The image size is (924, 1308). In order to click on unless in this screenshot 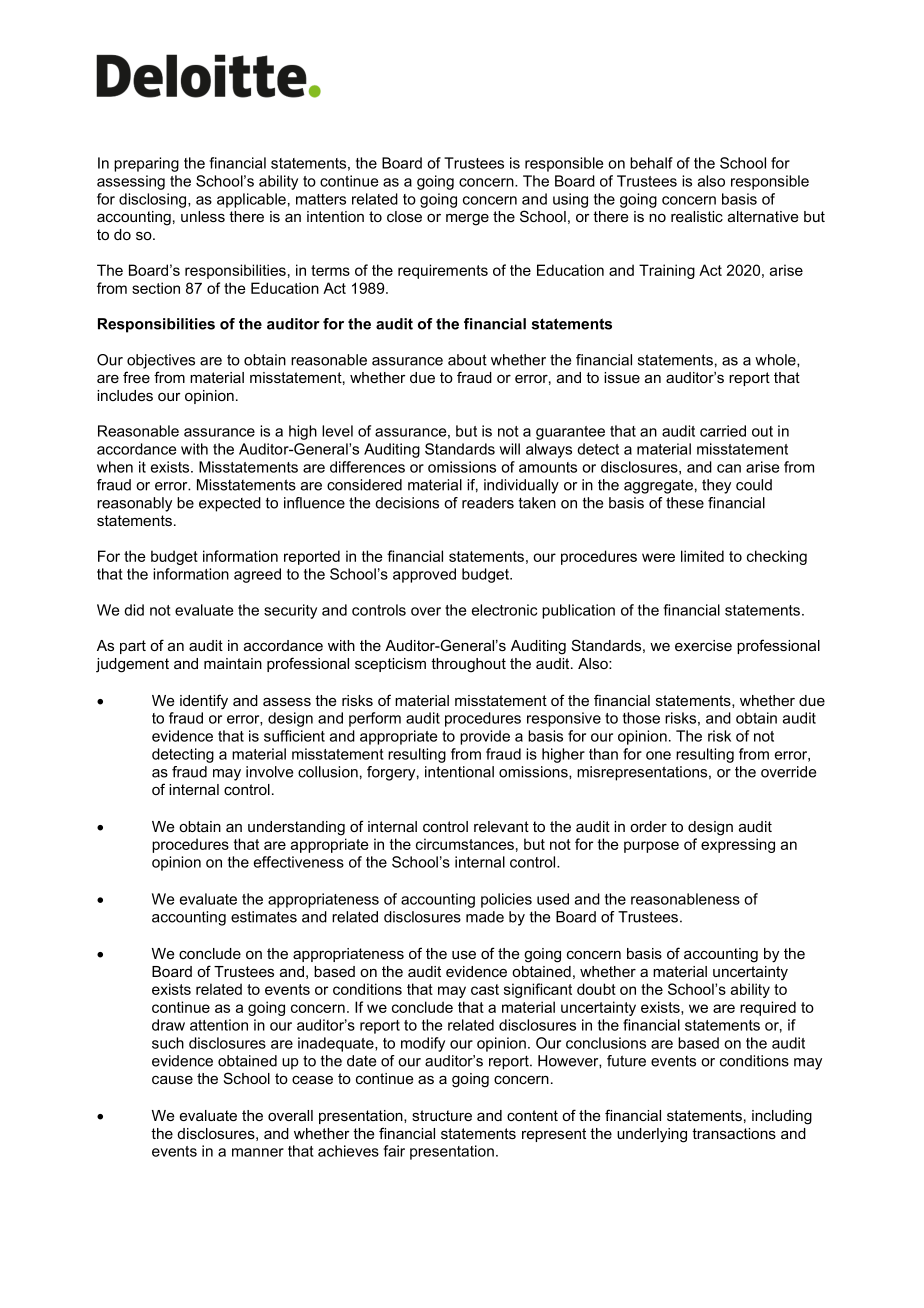, I will do `click(203, 216)`.
